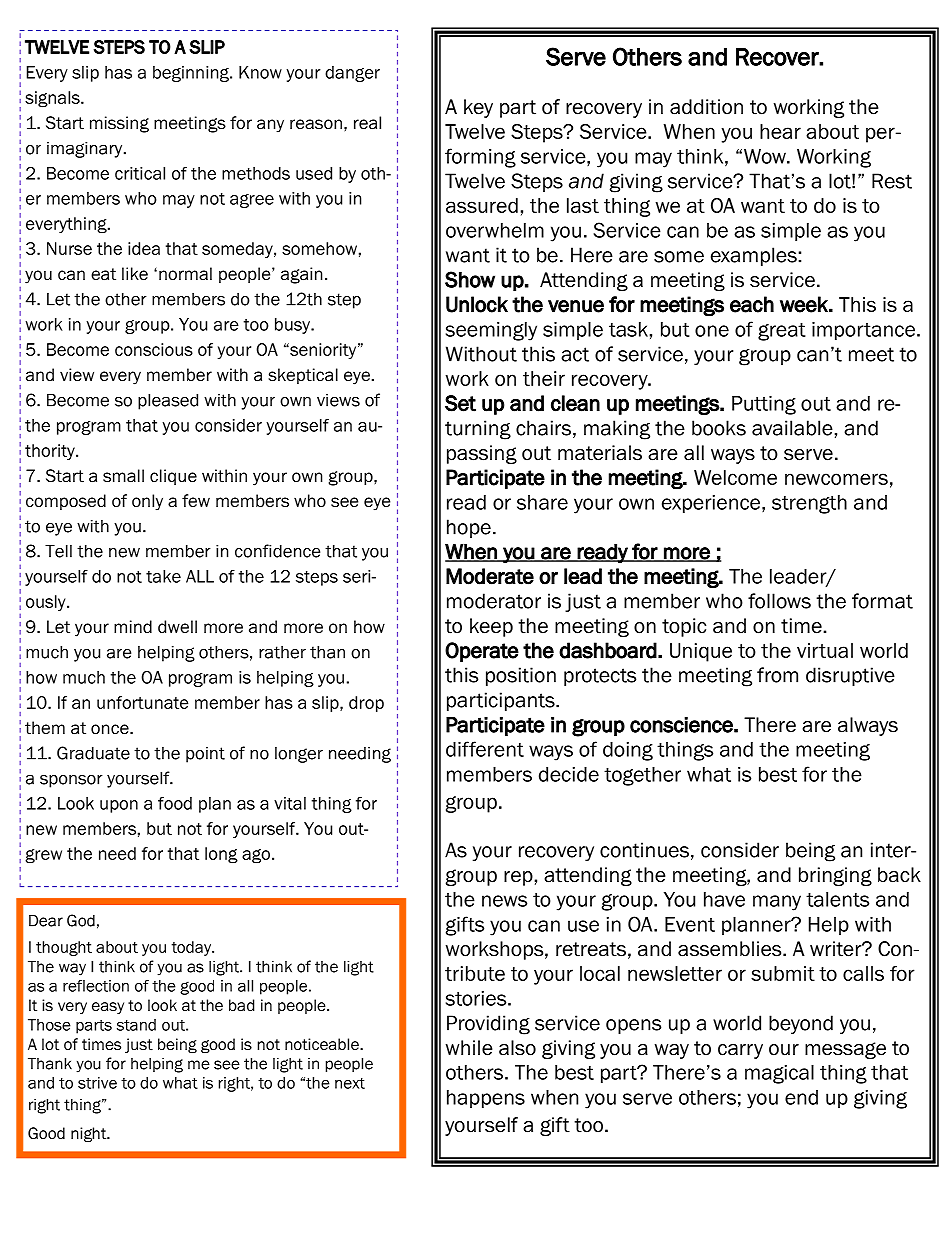 This page has width=952, height=1233. I want to click on available, so click(792, 428).
